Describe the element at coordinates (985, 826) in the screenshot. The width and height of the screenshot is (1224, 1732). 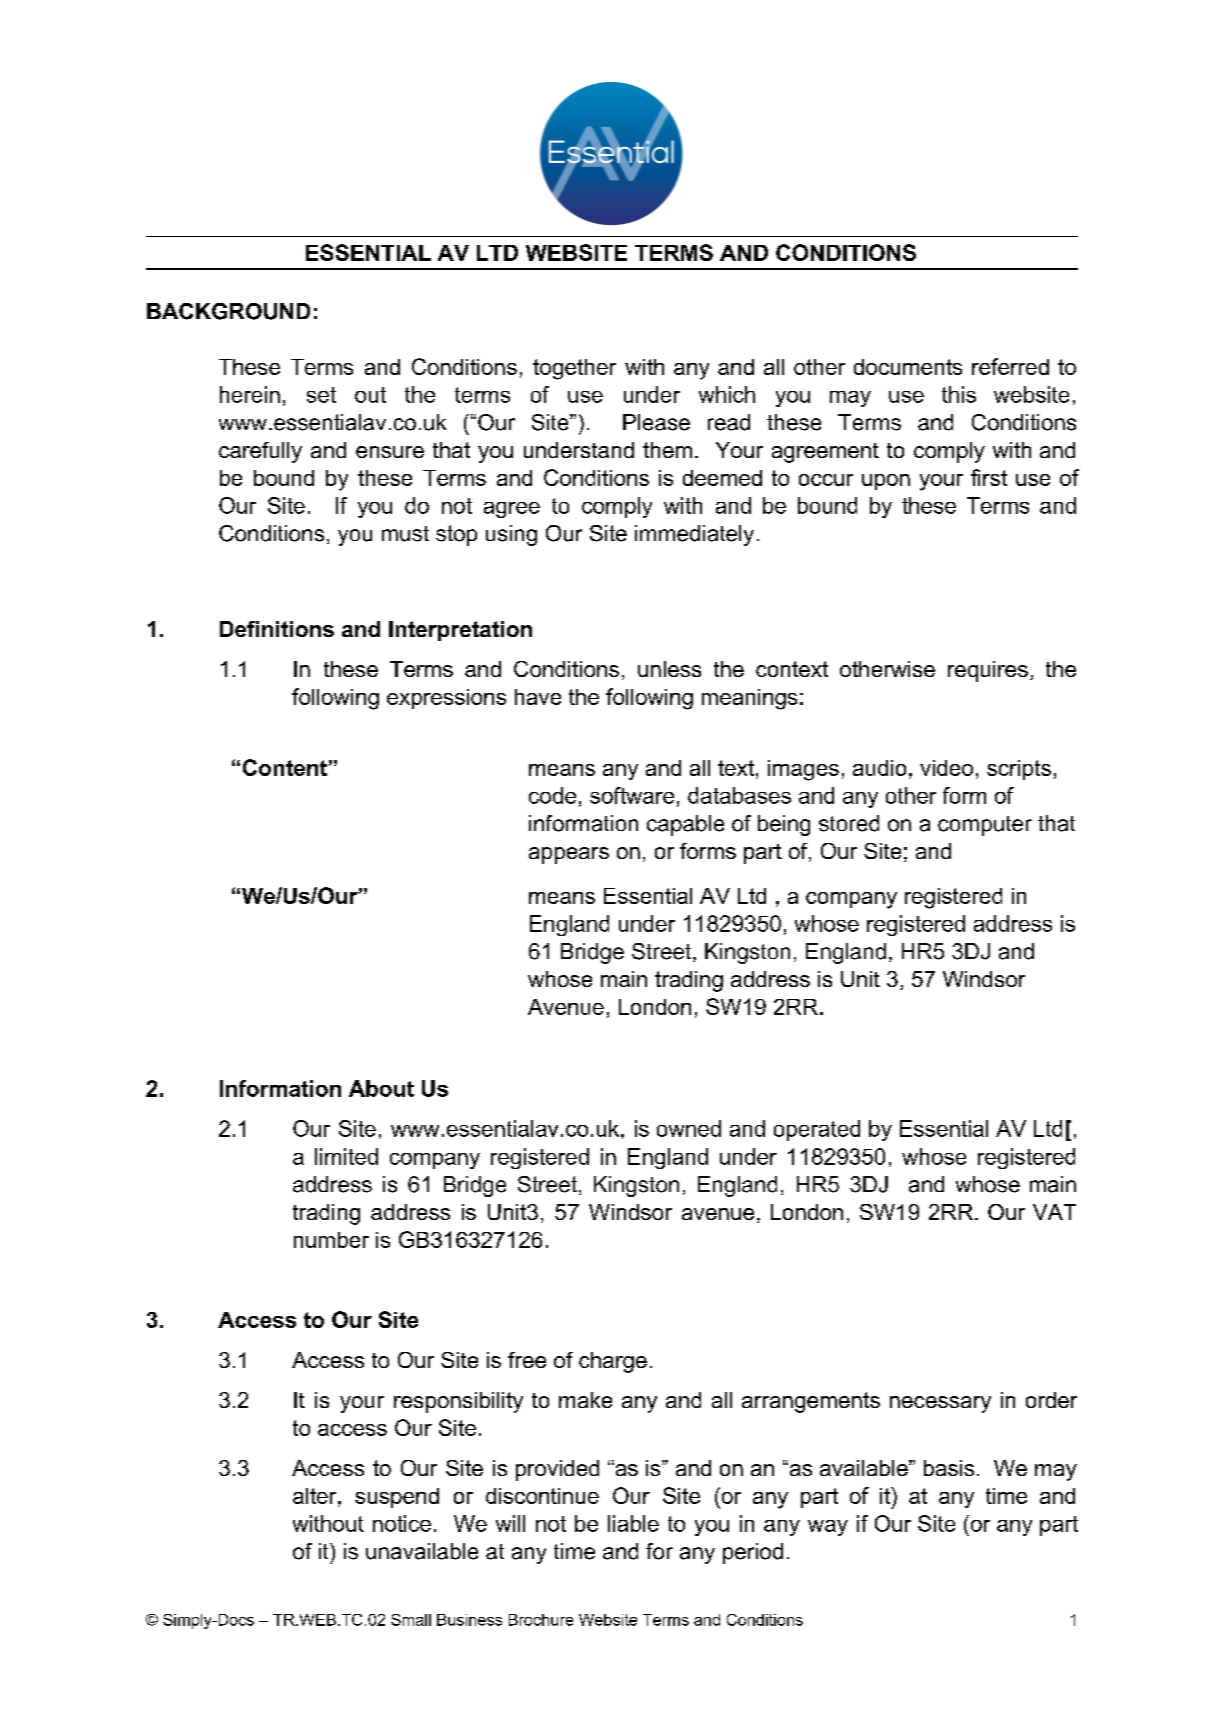
I see `computer` at that location.
